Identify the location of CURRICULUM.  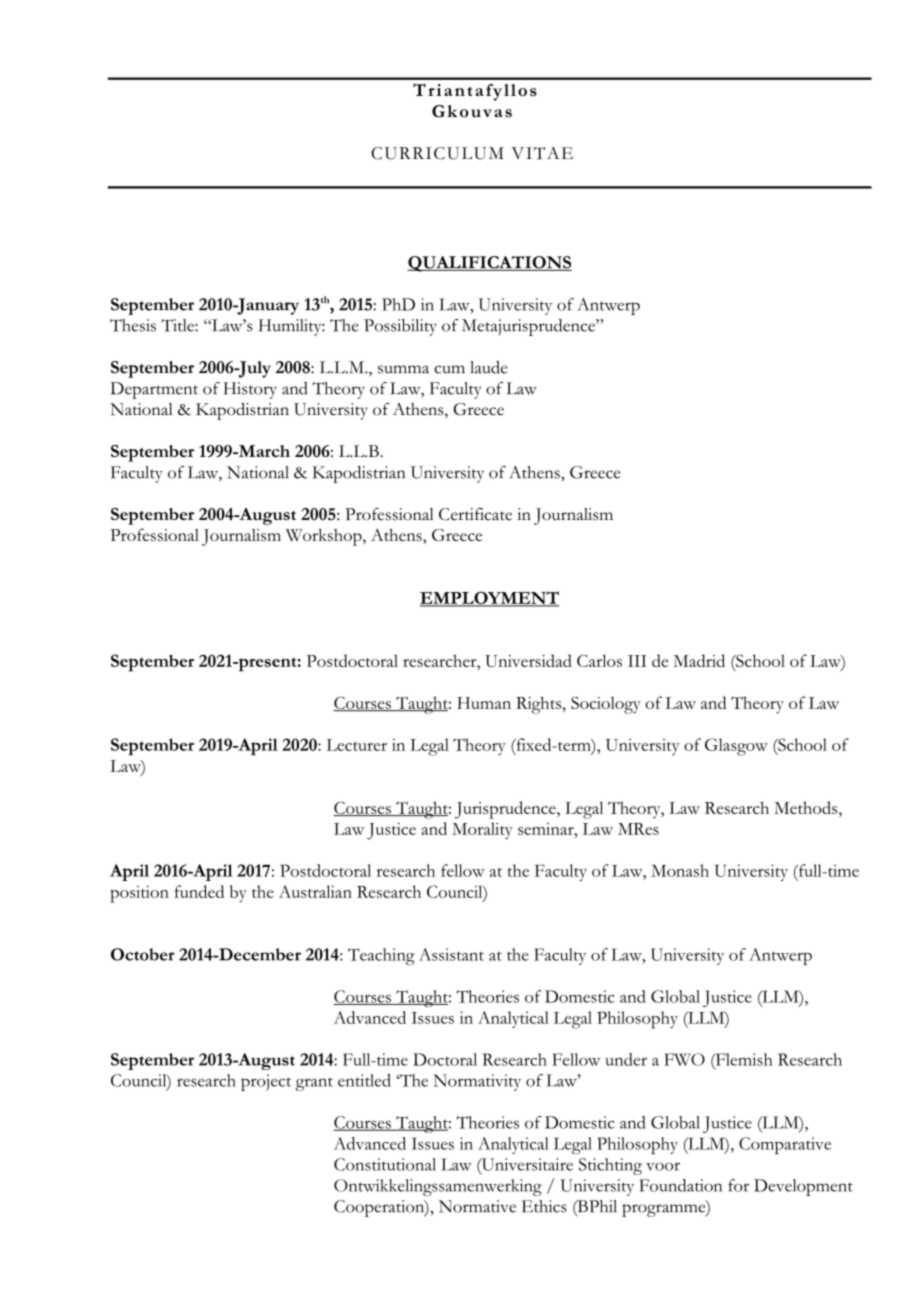
(437, 153).
